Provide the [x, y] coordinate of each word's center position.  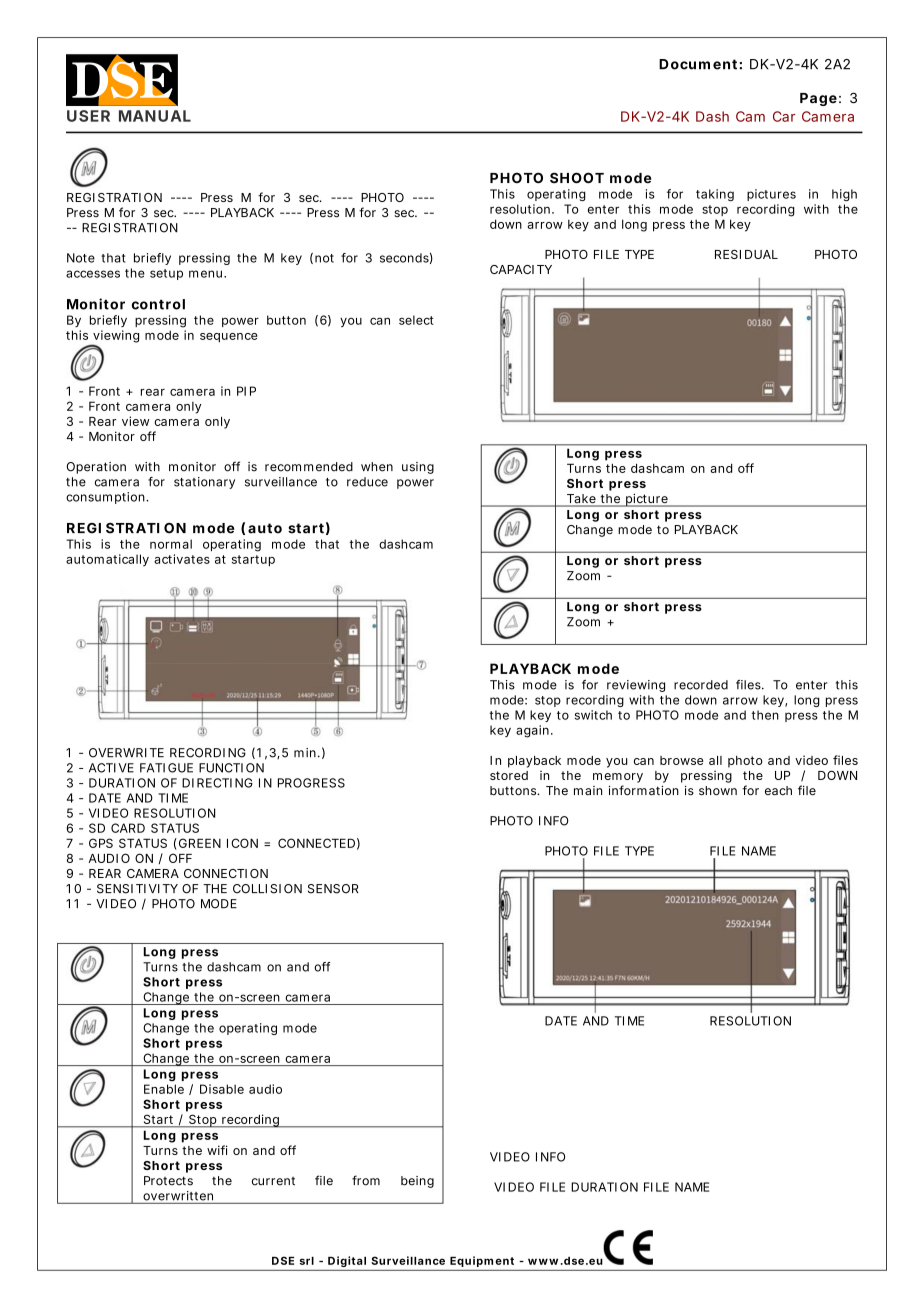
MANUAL [155, 116]
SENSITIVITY [137, 889]
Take [582, 500]
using [418, 468]
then [765, 715]
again [534, 731]
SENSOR [333, 889]
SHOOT [577, 178]
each [778, 791]
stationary [204, 483]
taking [715, 195]
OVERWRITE [126, 753]
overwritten [178, 1196]
